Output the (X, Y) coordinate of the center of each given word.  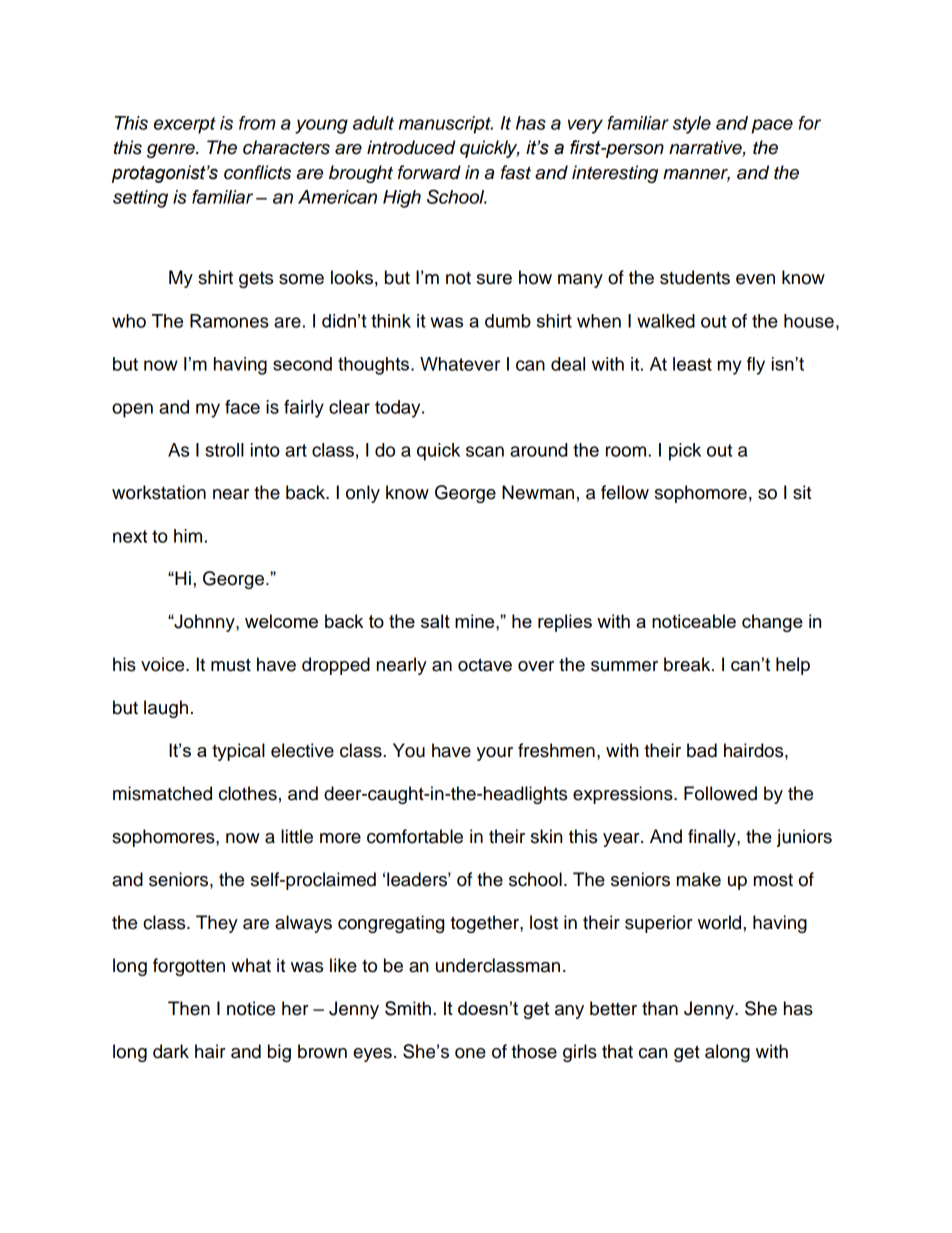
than (660, 1008)
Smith (408, 1008)
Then (189, 1008)
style (692, 125)
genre (172, 151)
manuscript (446, 125)
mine (476, 621)
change (772, 623)
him (188, 536)
